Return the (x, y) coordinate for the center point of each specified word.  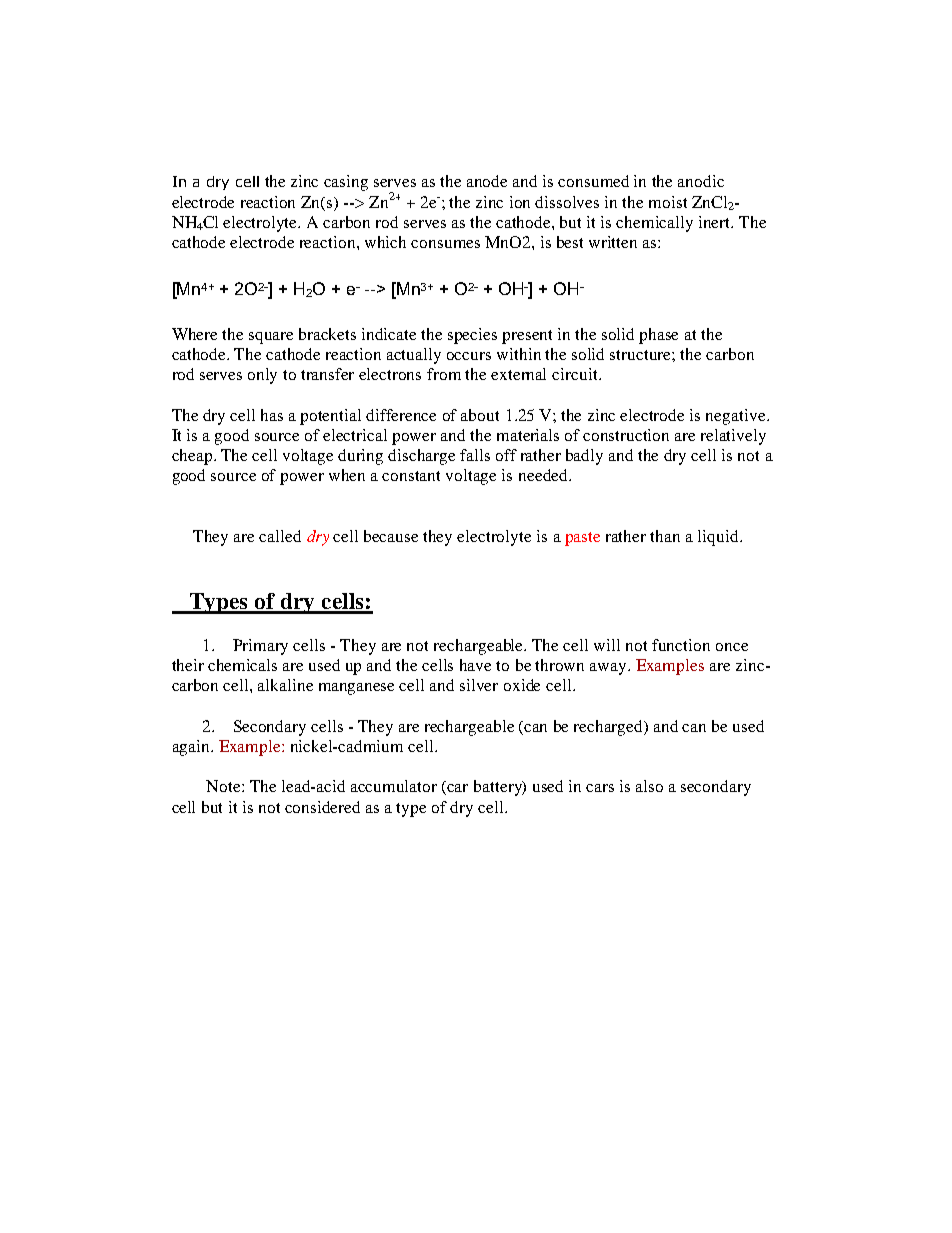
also (649, 786)
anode (487, 181)
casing (346, 183)
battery (499, 788)
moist (668, 202)
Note (224, 786)
